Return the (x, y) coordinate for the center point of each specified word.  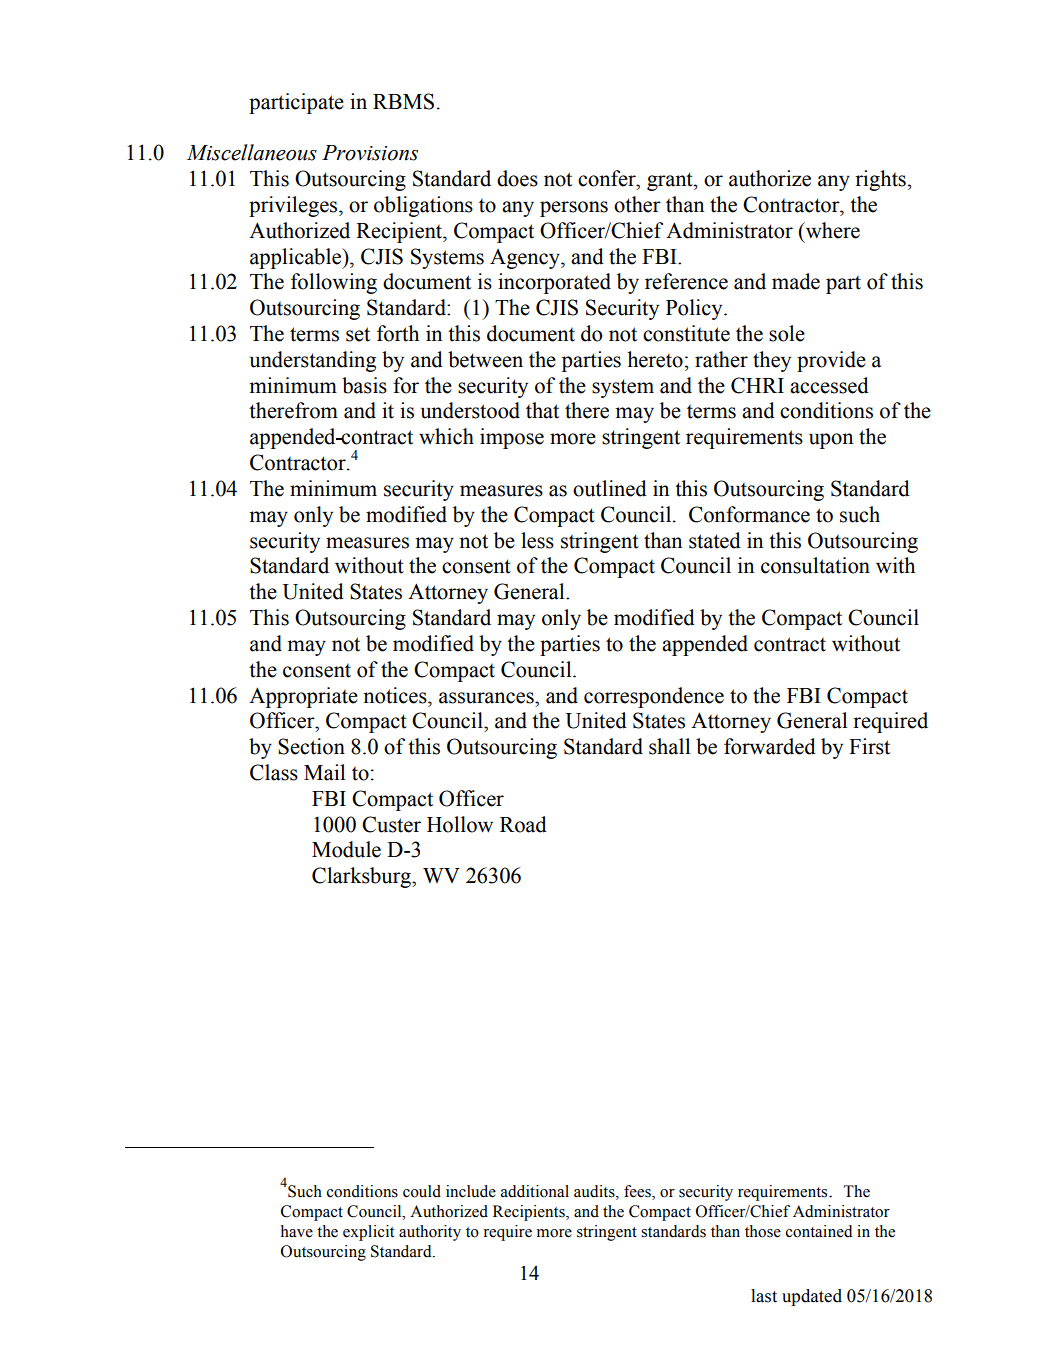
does (517, 178)
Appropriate (303, 697)
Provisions (370, 153)
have (297, 1231)
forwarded (770, 746)
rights (880, 180)
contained (819, 1231)
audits (595, 1191)
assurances (487, 698)
